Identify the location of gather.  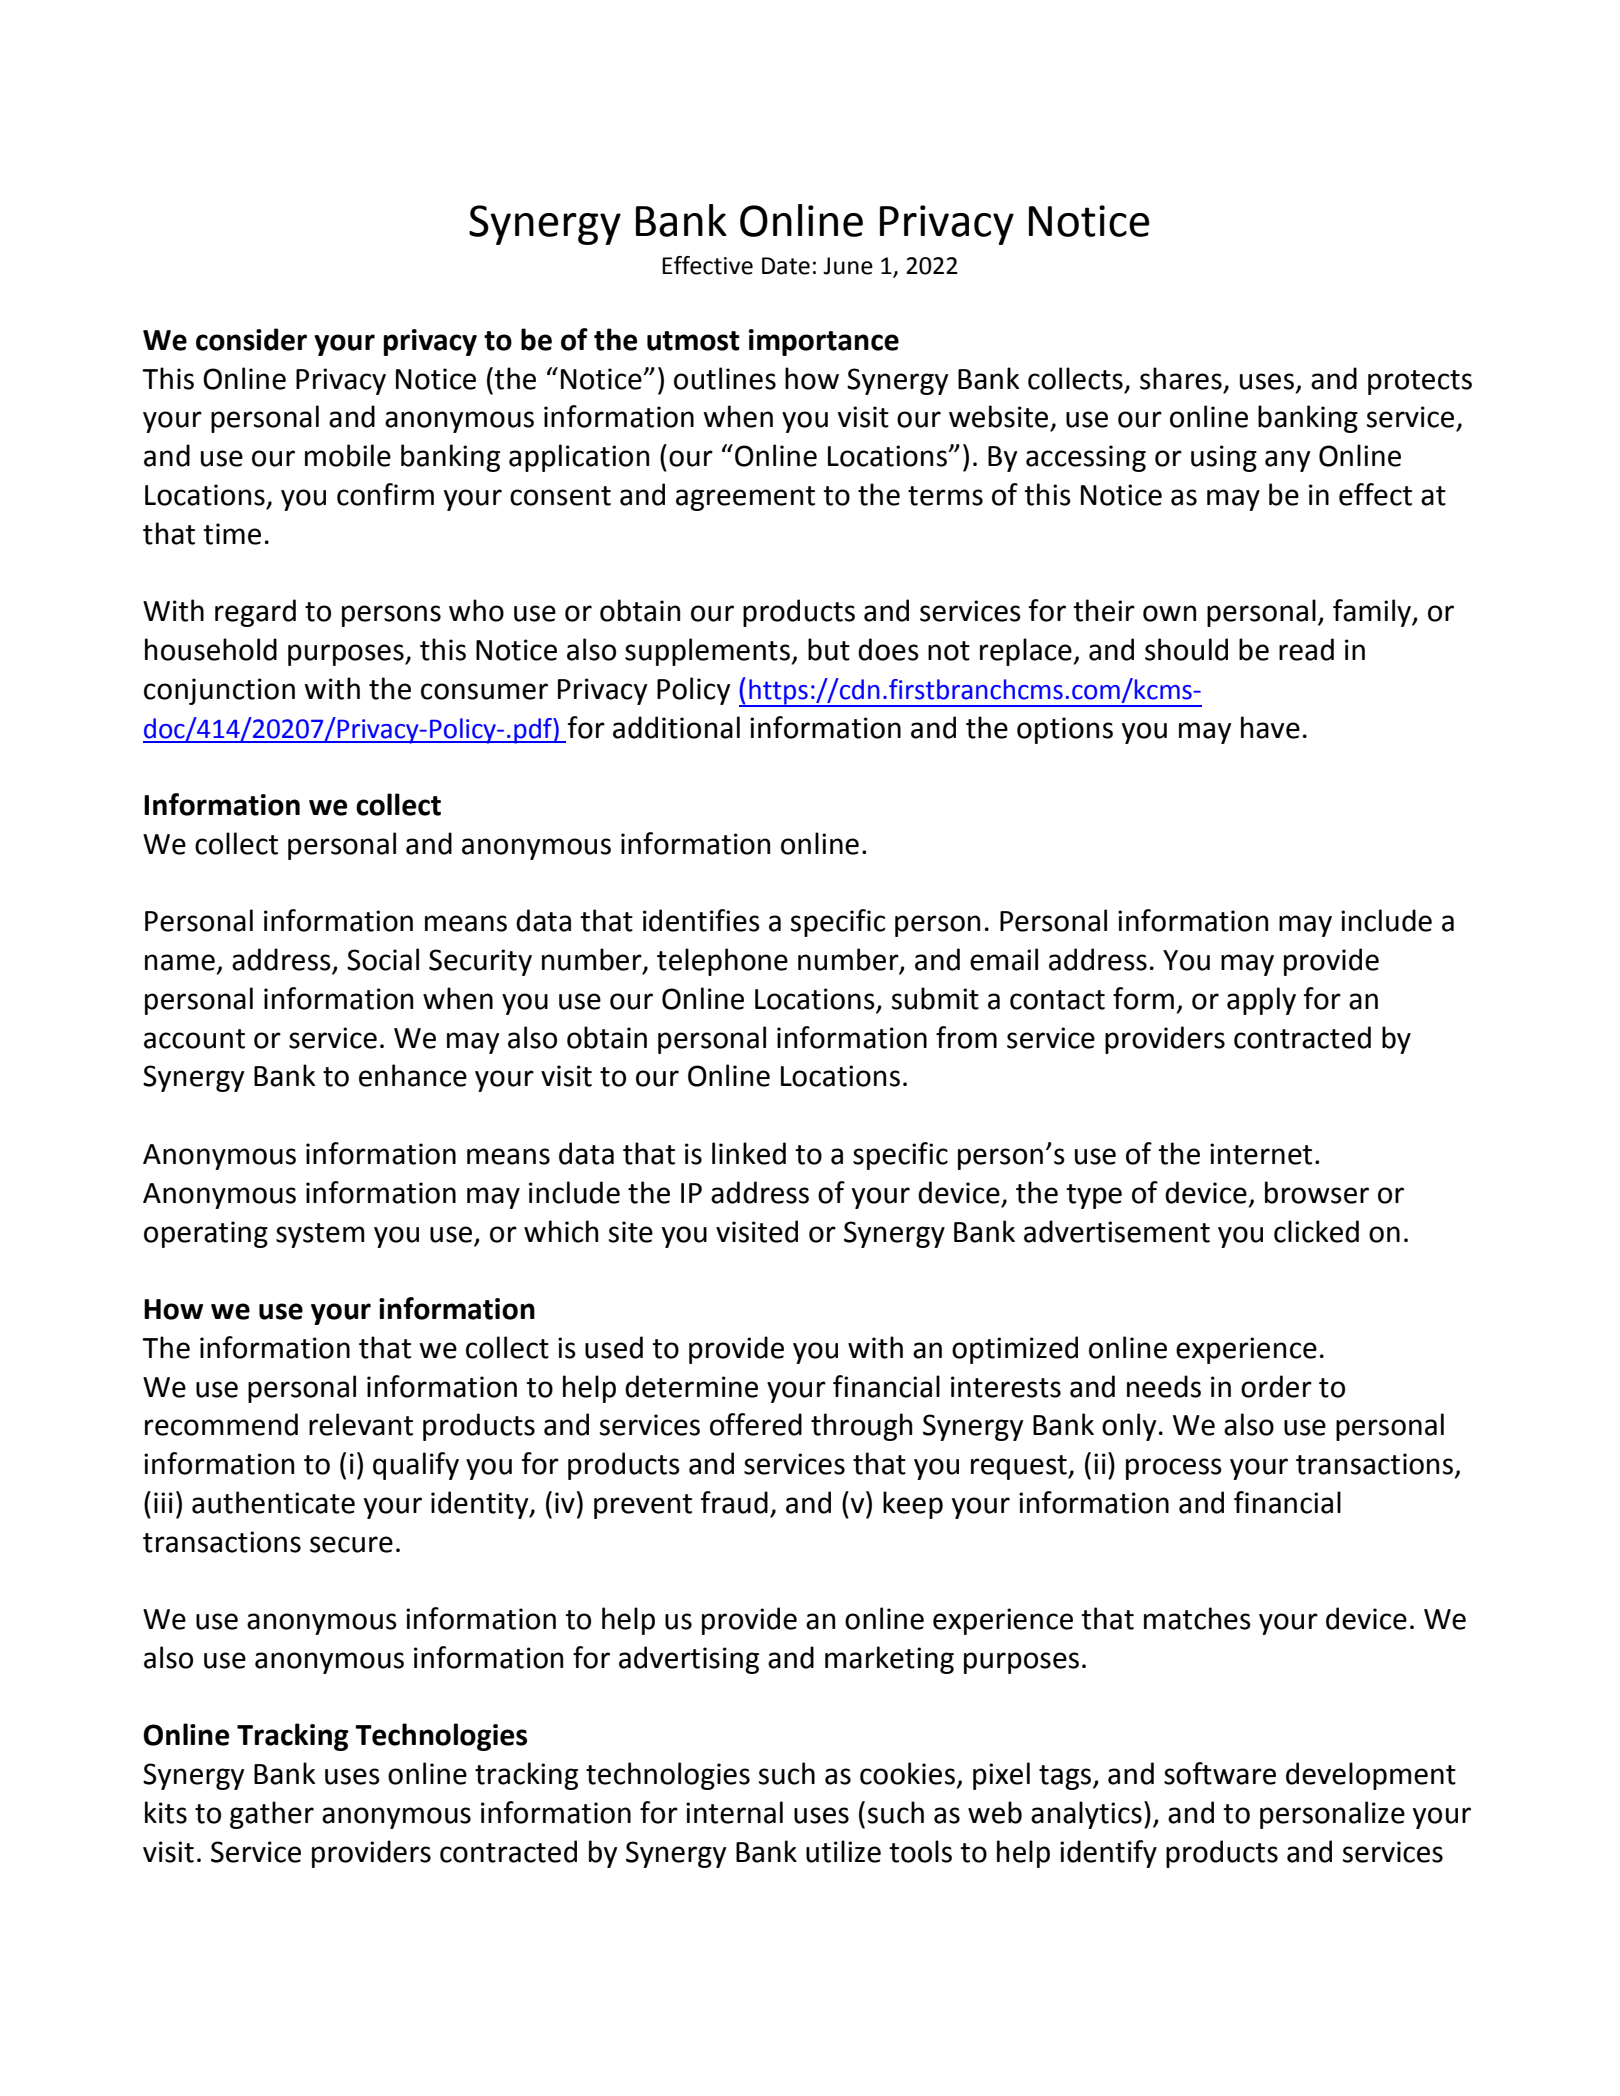
(272, 1815).
